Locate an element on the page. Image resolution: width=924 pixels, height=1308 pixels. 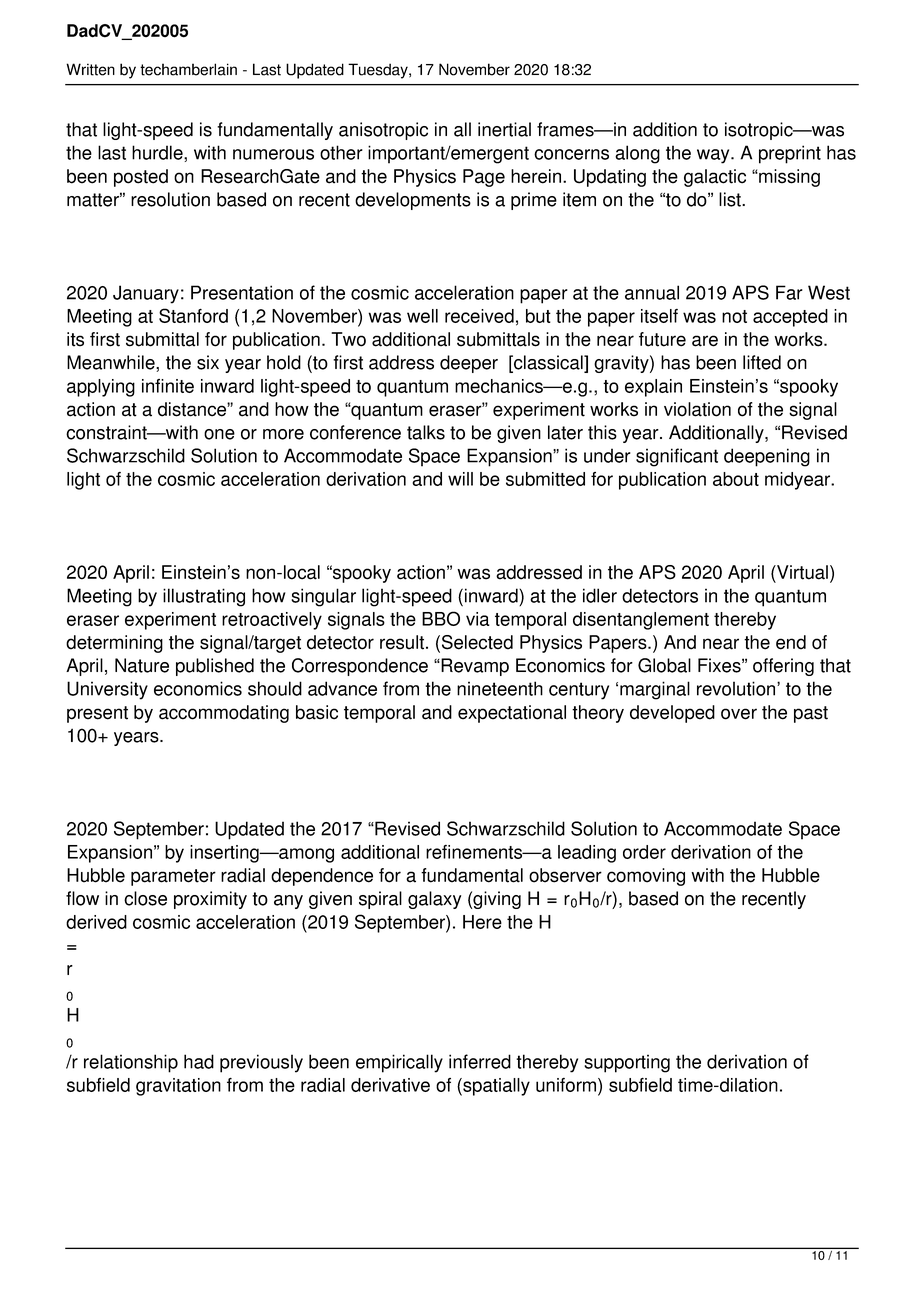
hurdle is located at coordinates (158, 153).
